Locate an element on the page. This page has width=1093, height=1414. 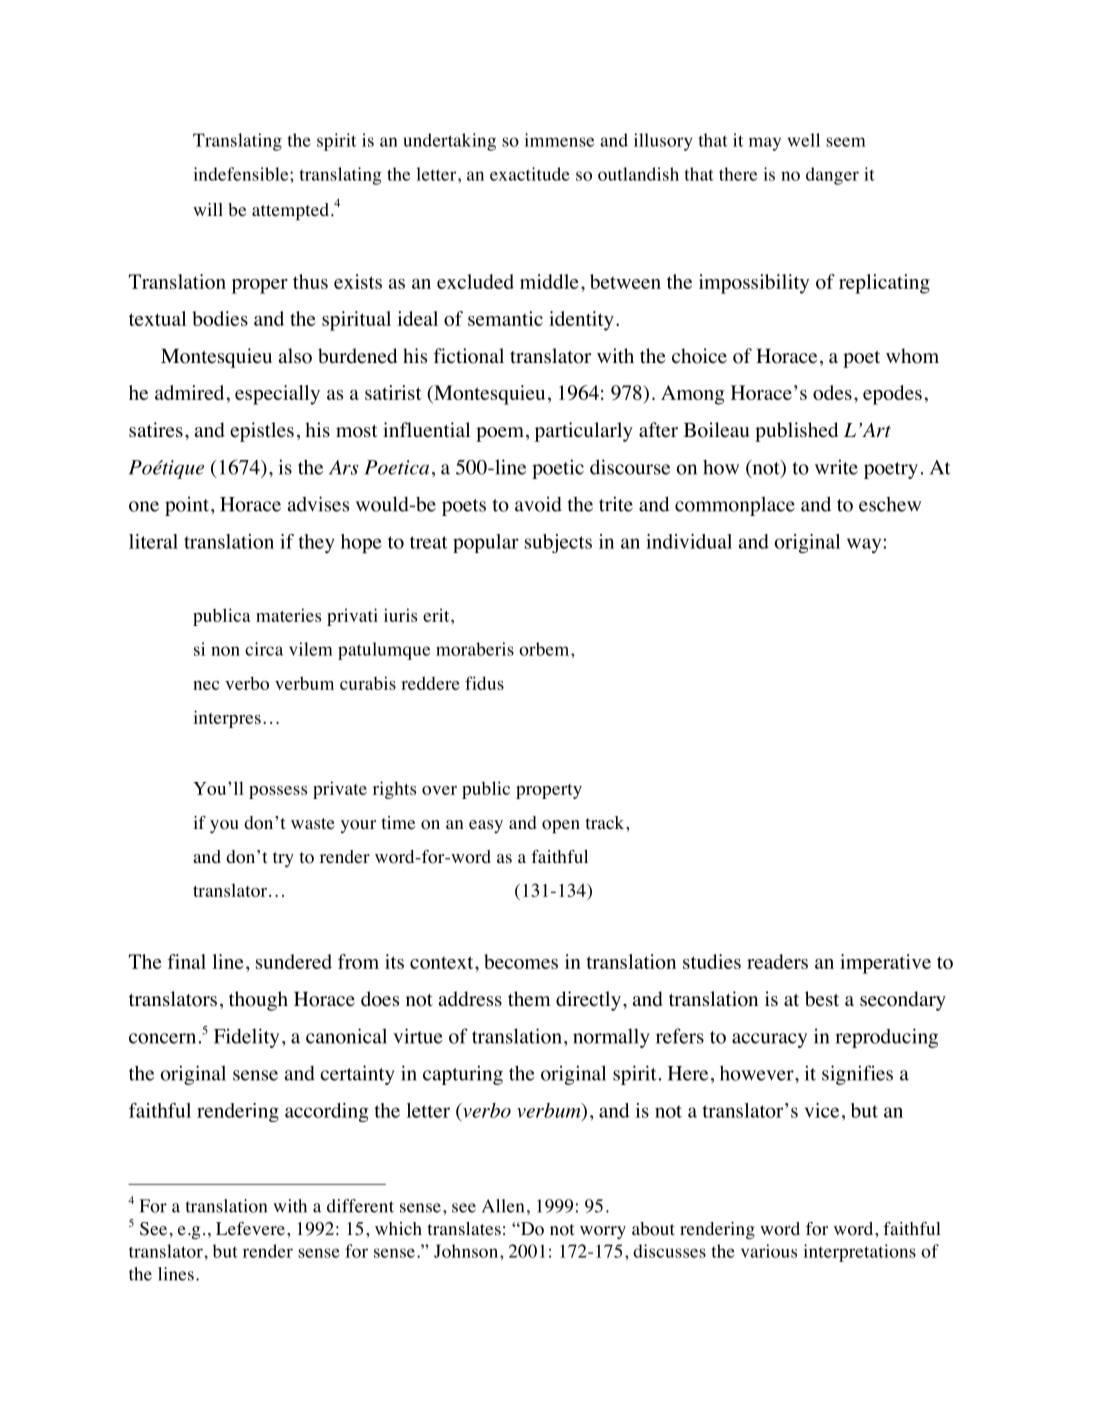
exactitude is located at coordinates (530, 174).
